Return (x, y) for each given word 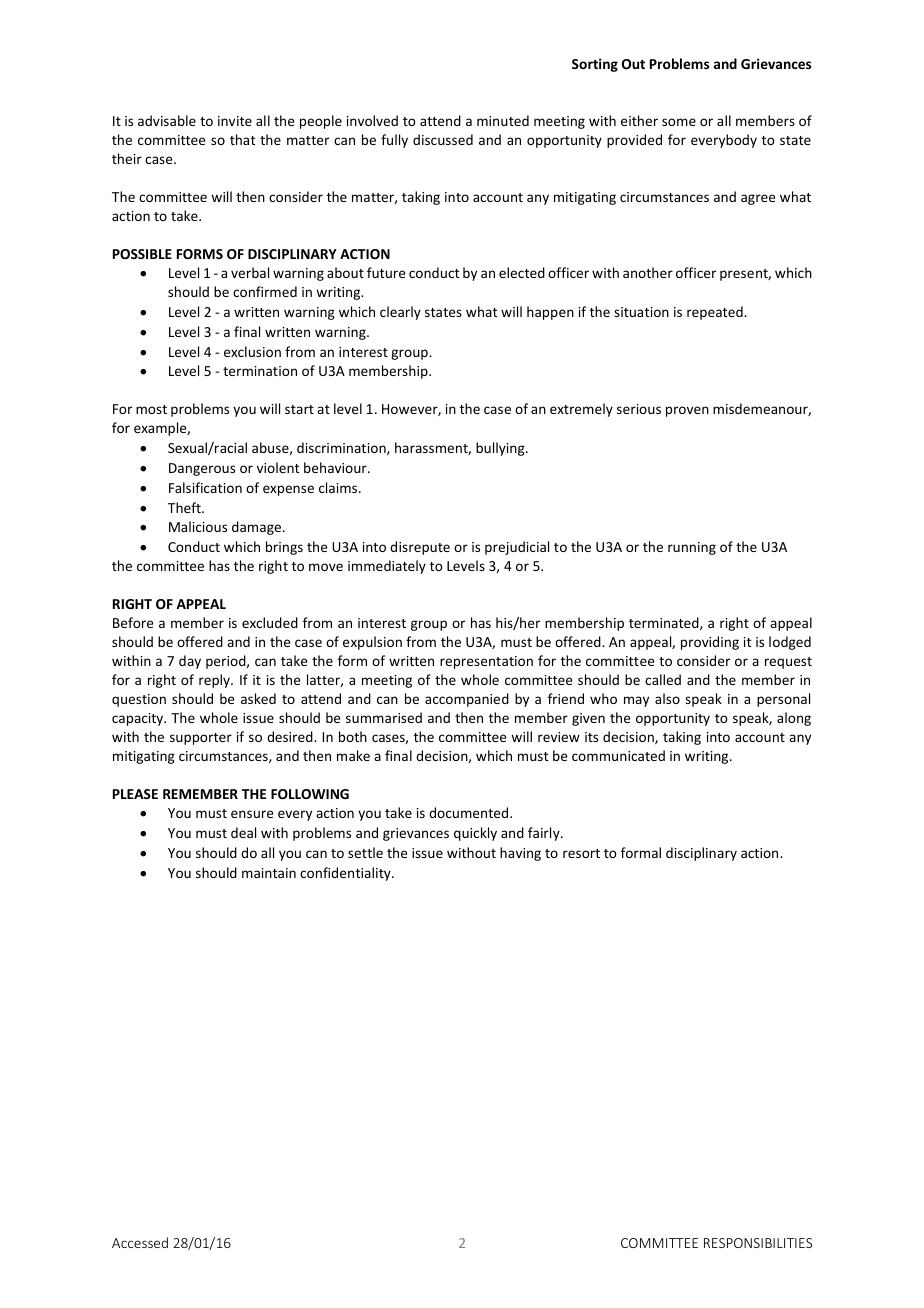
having (520, 854)
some (679, 122)
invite (235, 121)
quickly (475, 834)
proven (687, 411)
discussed (443, 139)
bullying (501, 449)
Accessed (140, 1242)
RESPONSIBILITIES (758, 1243)
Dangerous (202, 469)
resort (581, 853)
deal (243, 832)
